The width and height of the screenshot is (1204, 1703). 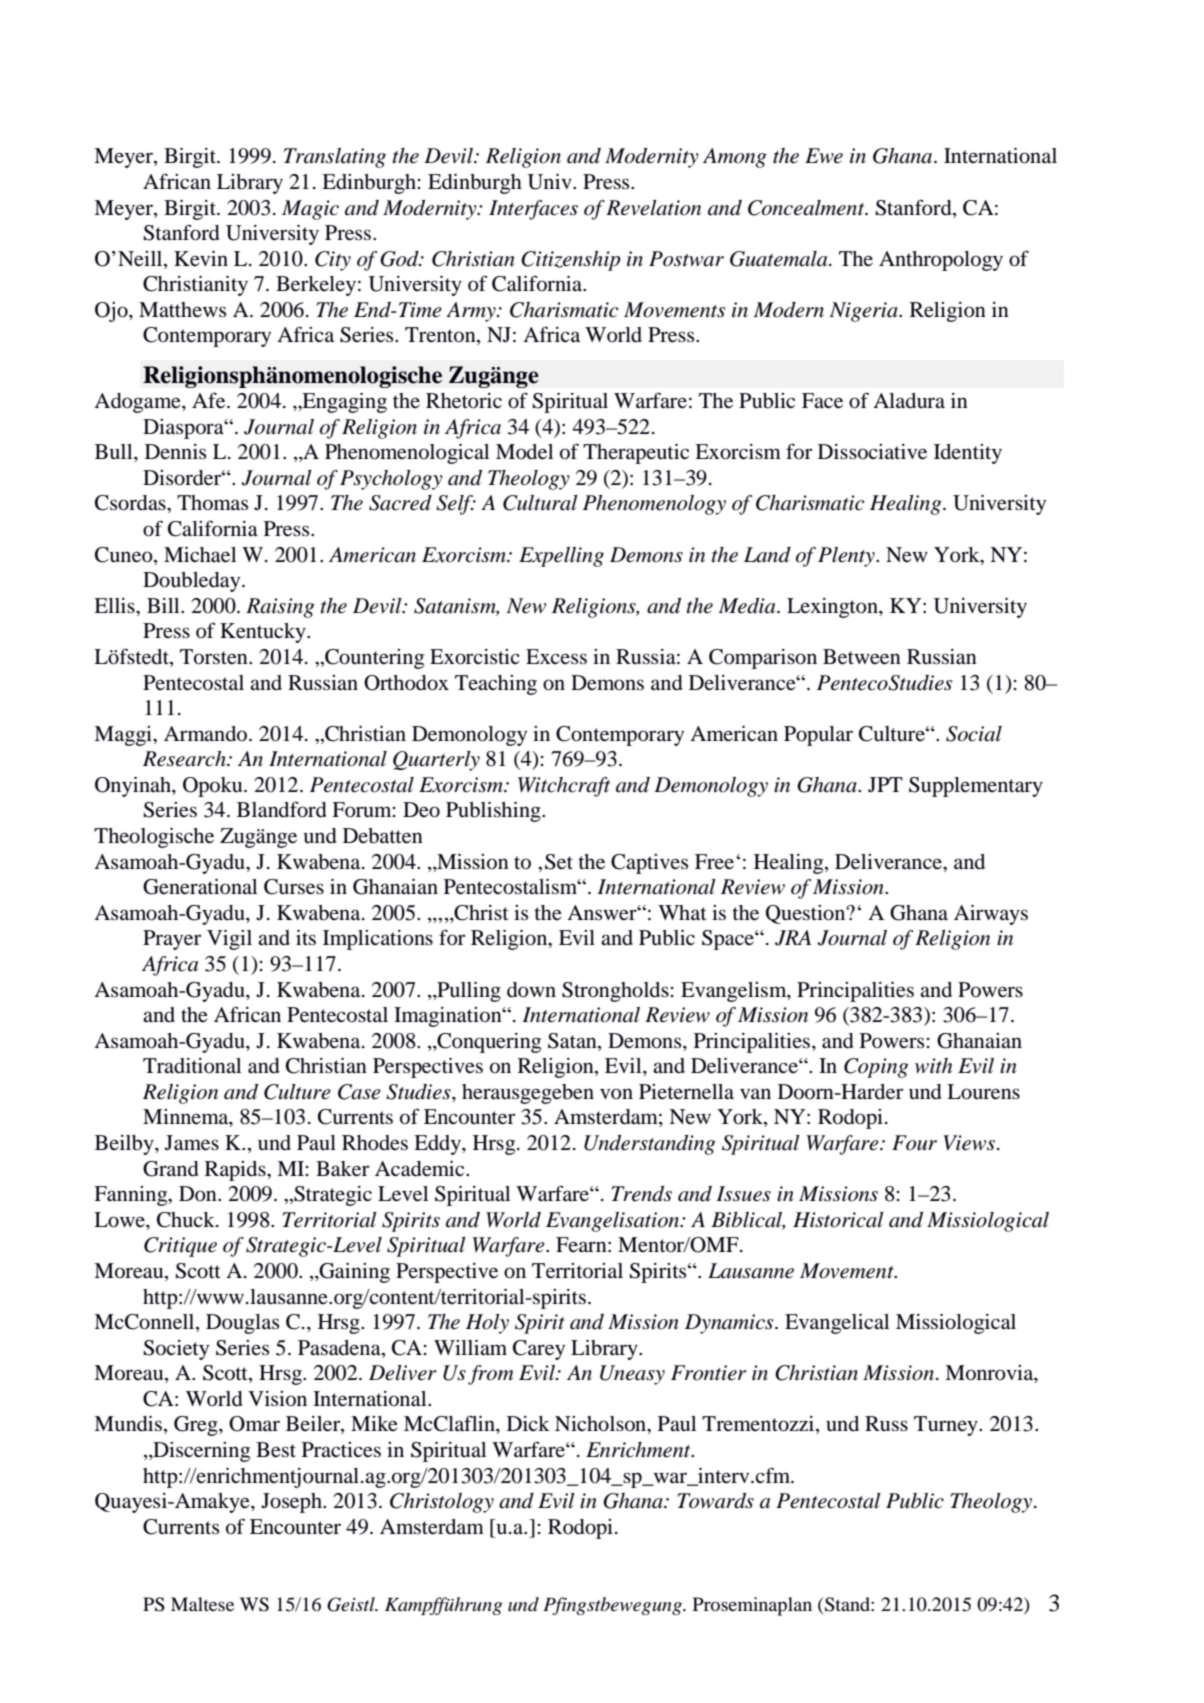 I want to click on Coping, so click(x=876, y=1068).
